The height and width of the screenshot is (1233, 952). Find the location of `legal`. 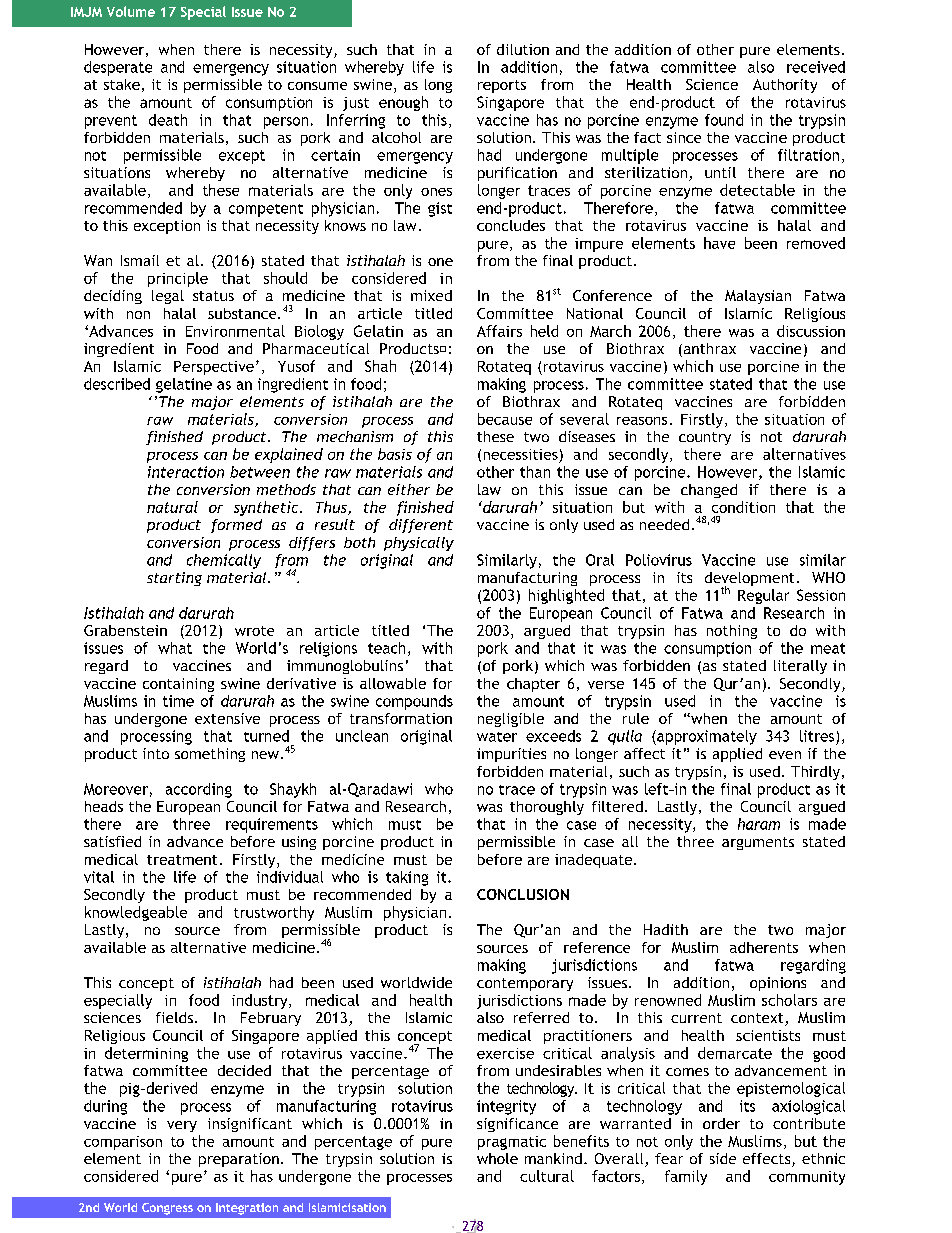

legal is located at coordinates (168, 297).
